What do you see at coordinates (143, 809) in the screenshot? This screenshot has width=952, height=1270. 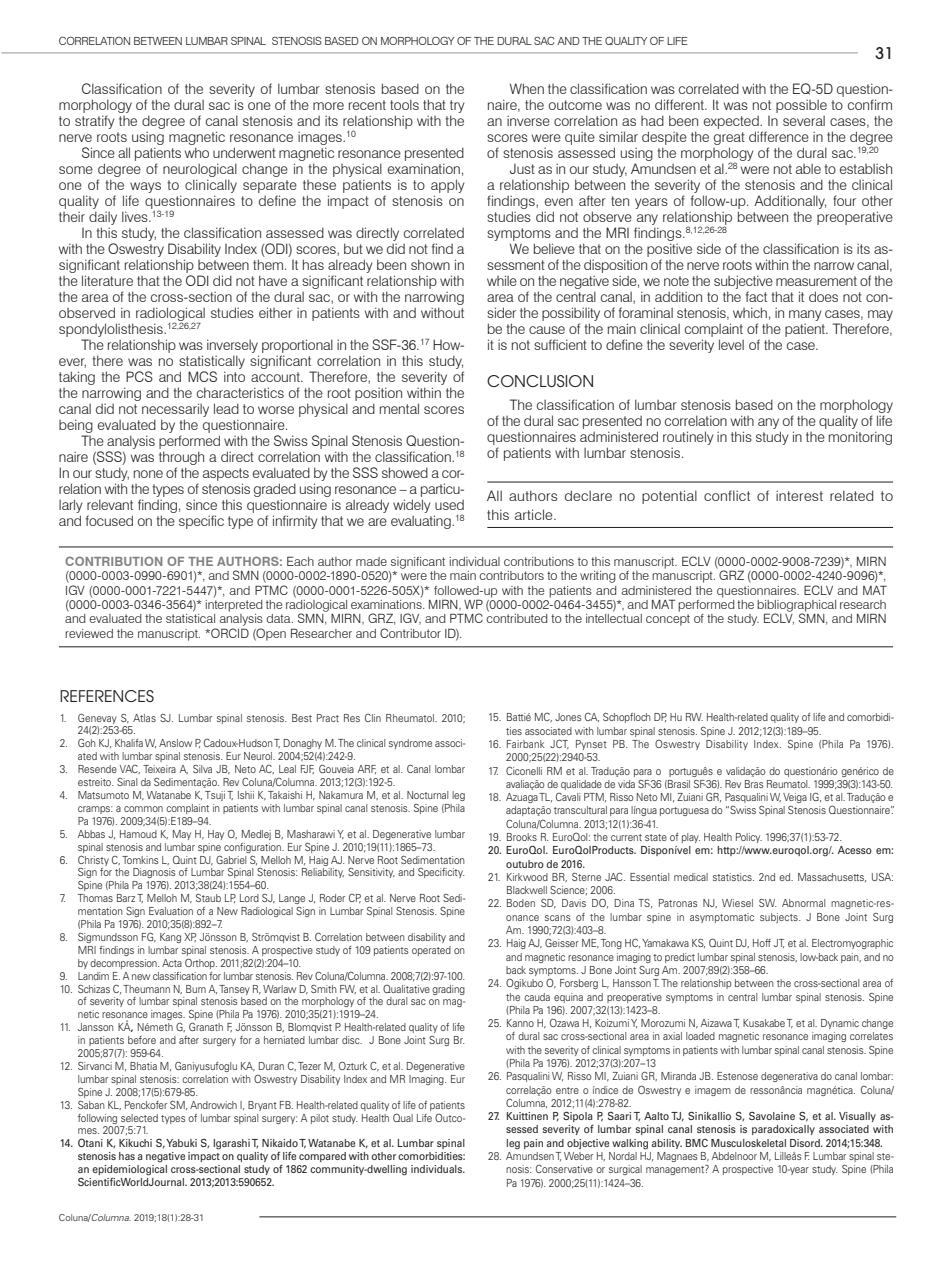 I see `common` at bounding box center [143, 809].
